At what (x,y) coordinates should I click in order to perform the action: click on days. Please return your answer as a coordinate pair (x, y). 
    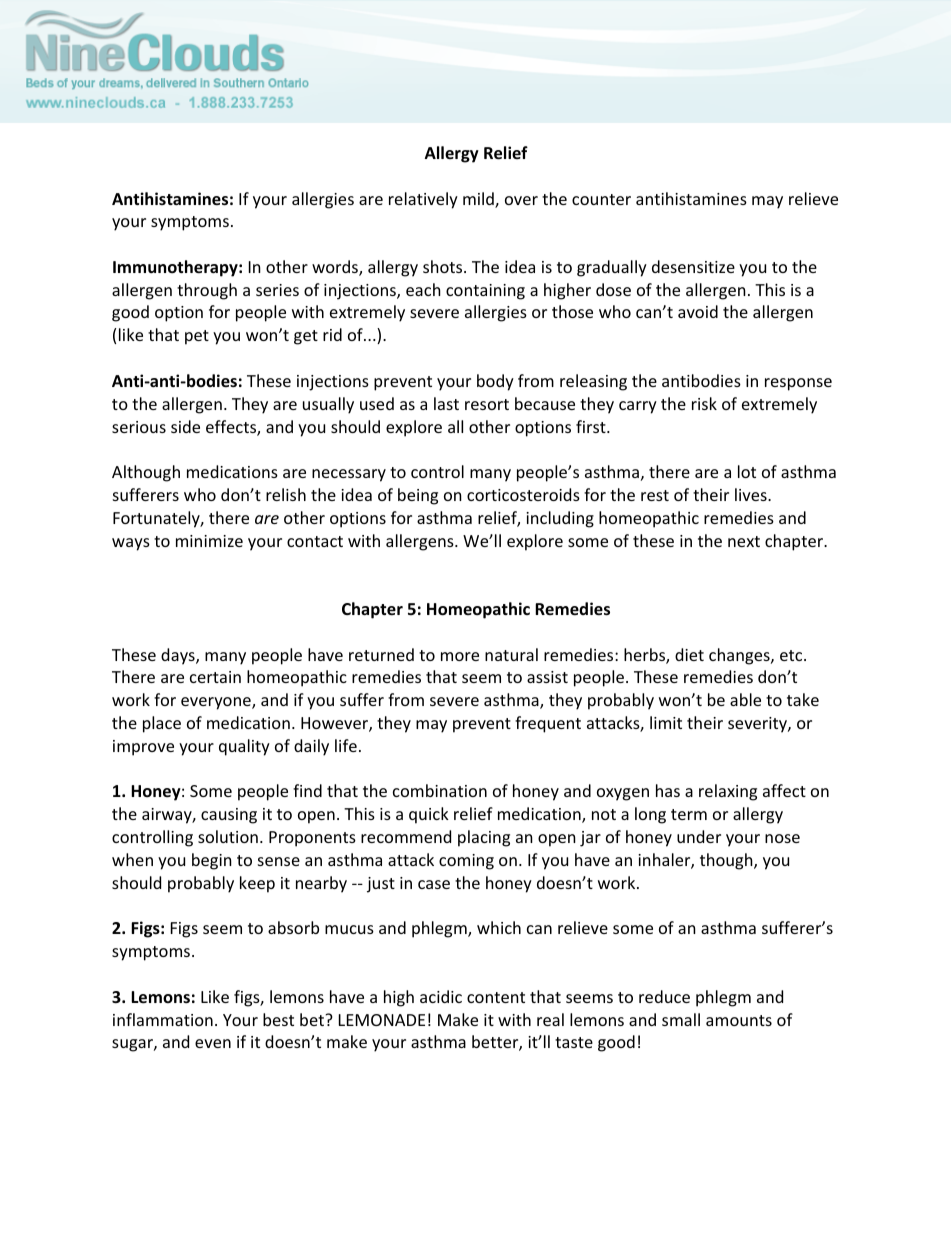
    Looking at the image, I should click on (179, 656).
